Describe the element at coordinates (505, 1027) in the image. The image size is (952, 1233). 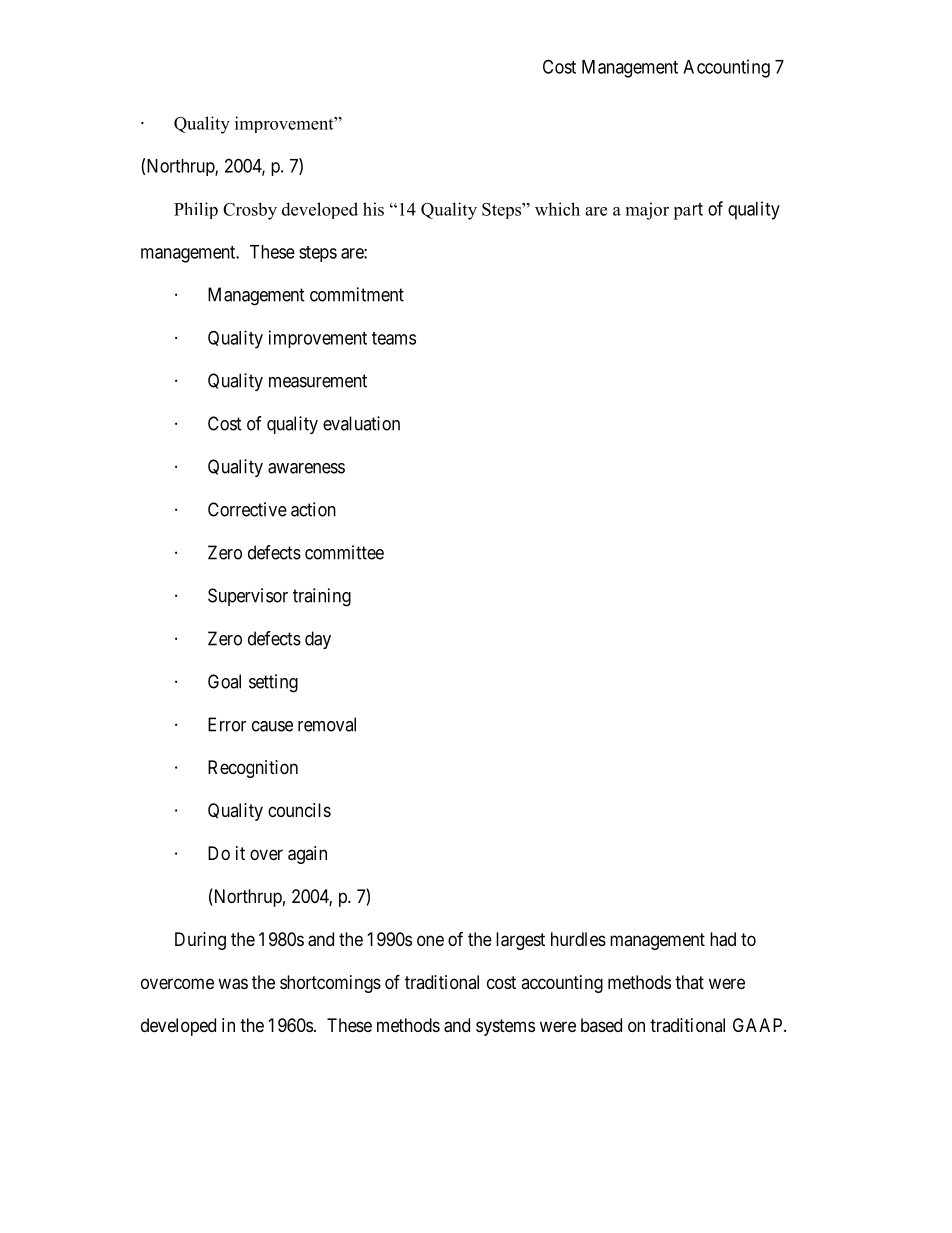
I see `systems` at that location.
